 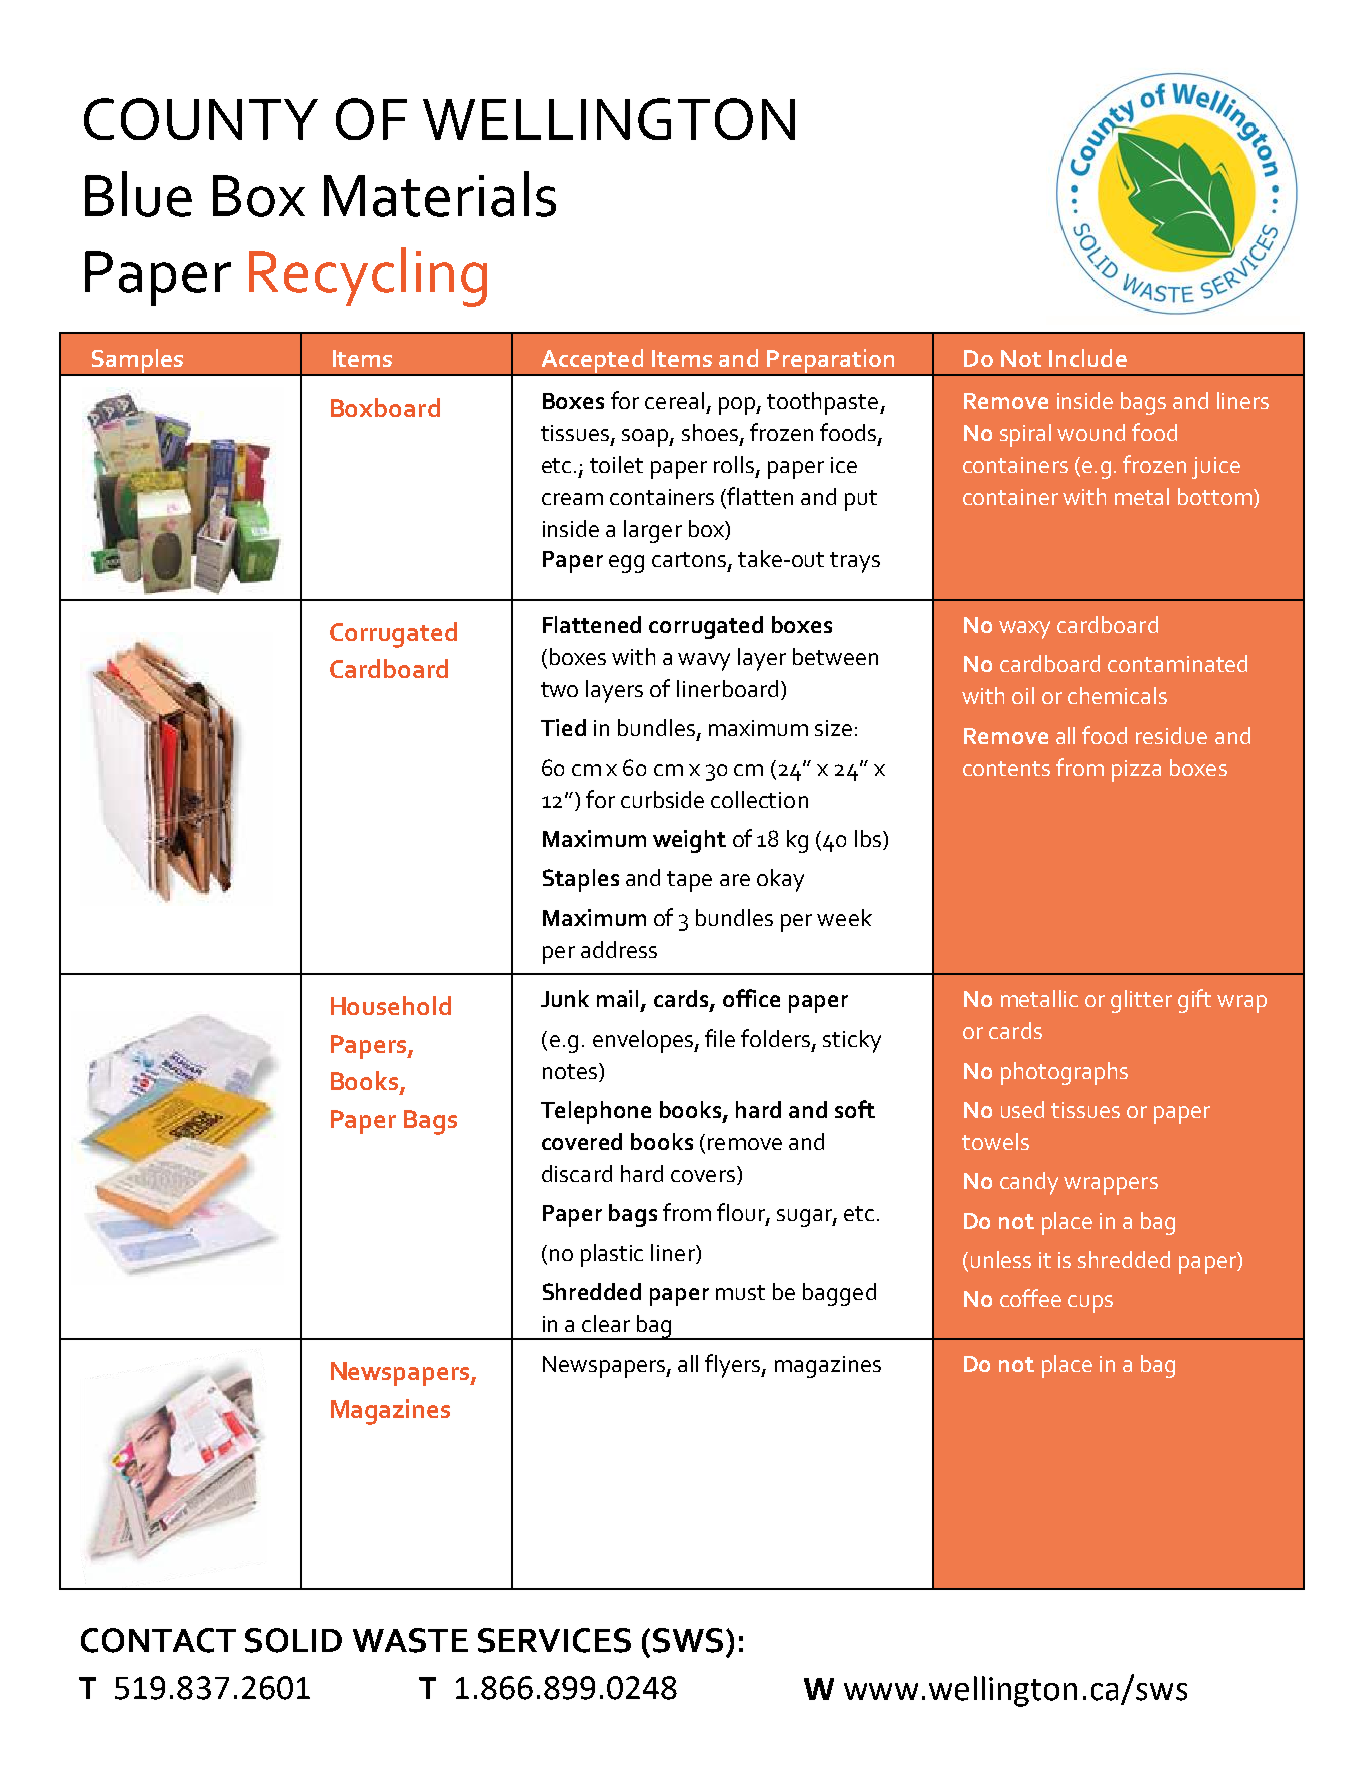 I want to click on Materials, so click(x=440, y=194).
